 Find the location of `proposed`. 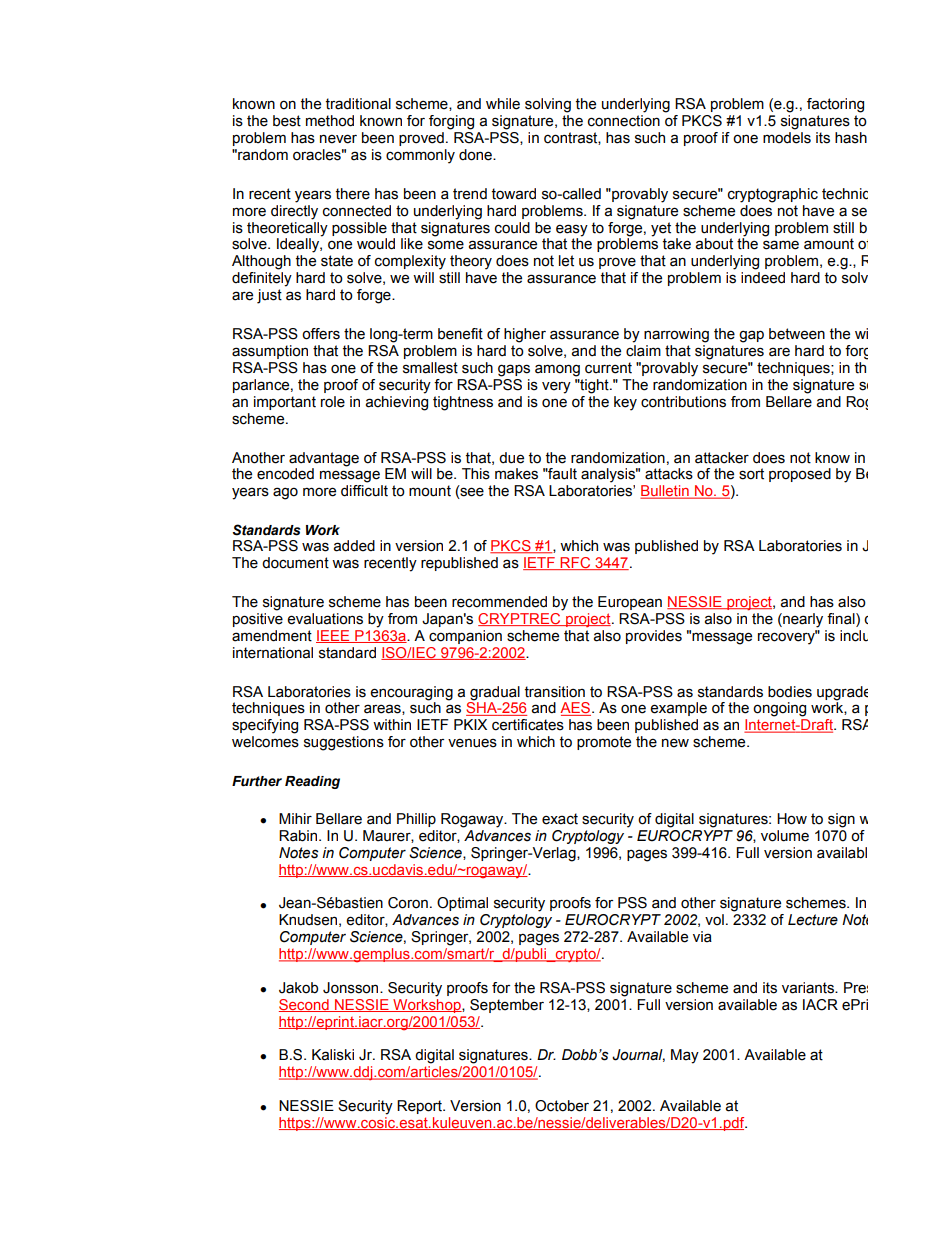

proposed is located at coordinates (800, 475).
